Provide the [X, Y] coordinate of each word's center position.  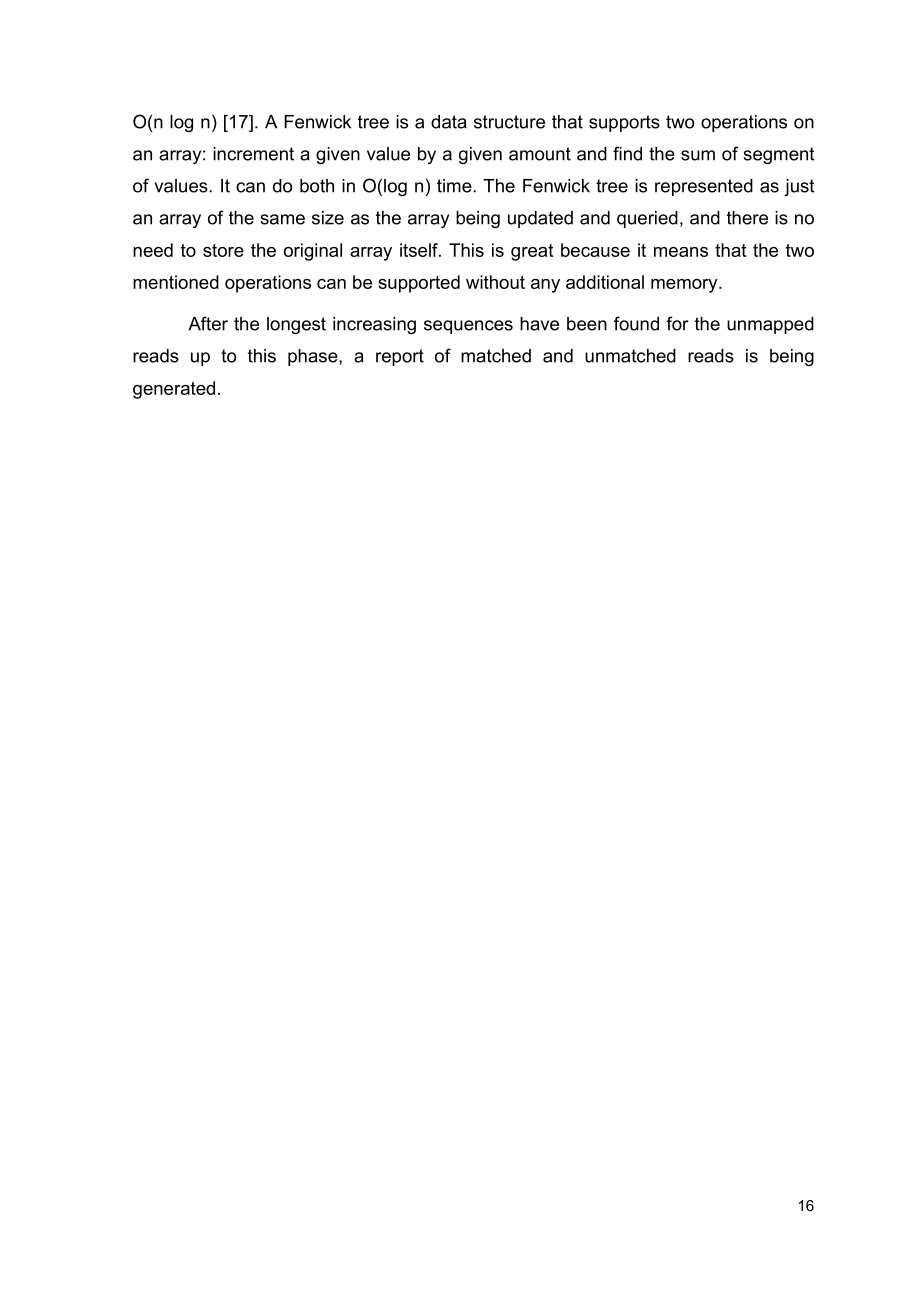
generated [174, 390]
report [400, 357]
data [449, 122]
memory [685, 286]
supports [624, 123]
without [495, 282]
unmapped [770, 325]
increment [253, 154]
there [747, 218]
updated [540, 219]
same [282, 219]
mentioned [176, 282]
